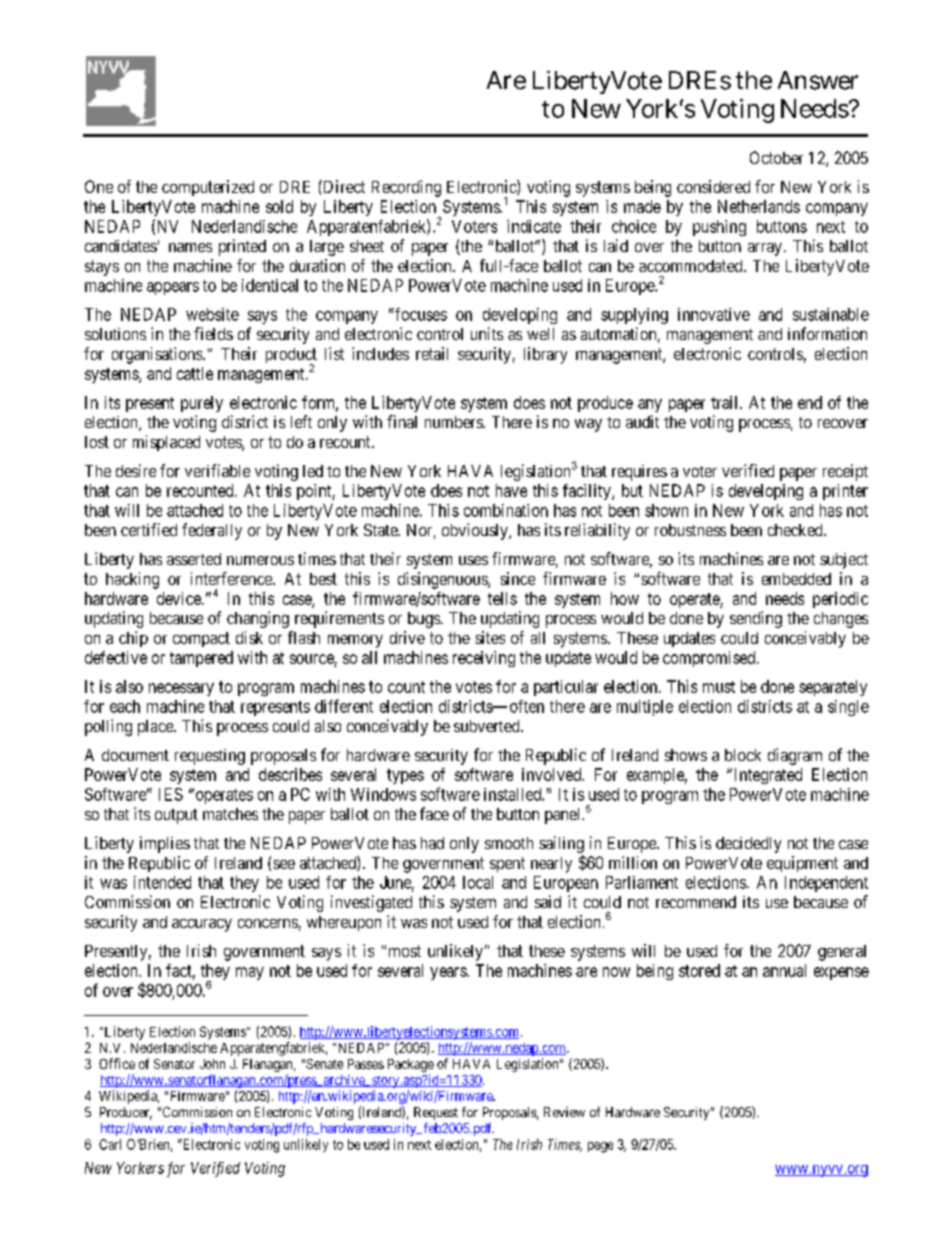 The height and width of the page is (1233, 952). Describe the element at coordinates (478, 882) in the page. I see `local` at that location.
